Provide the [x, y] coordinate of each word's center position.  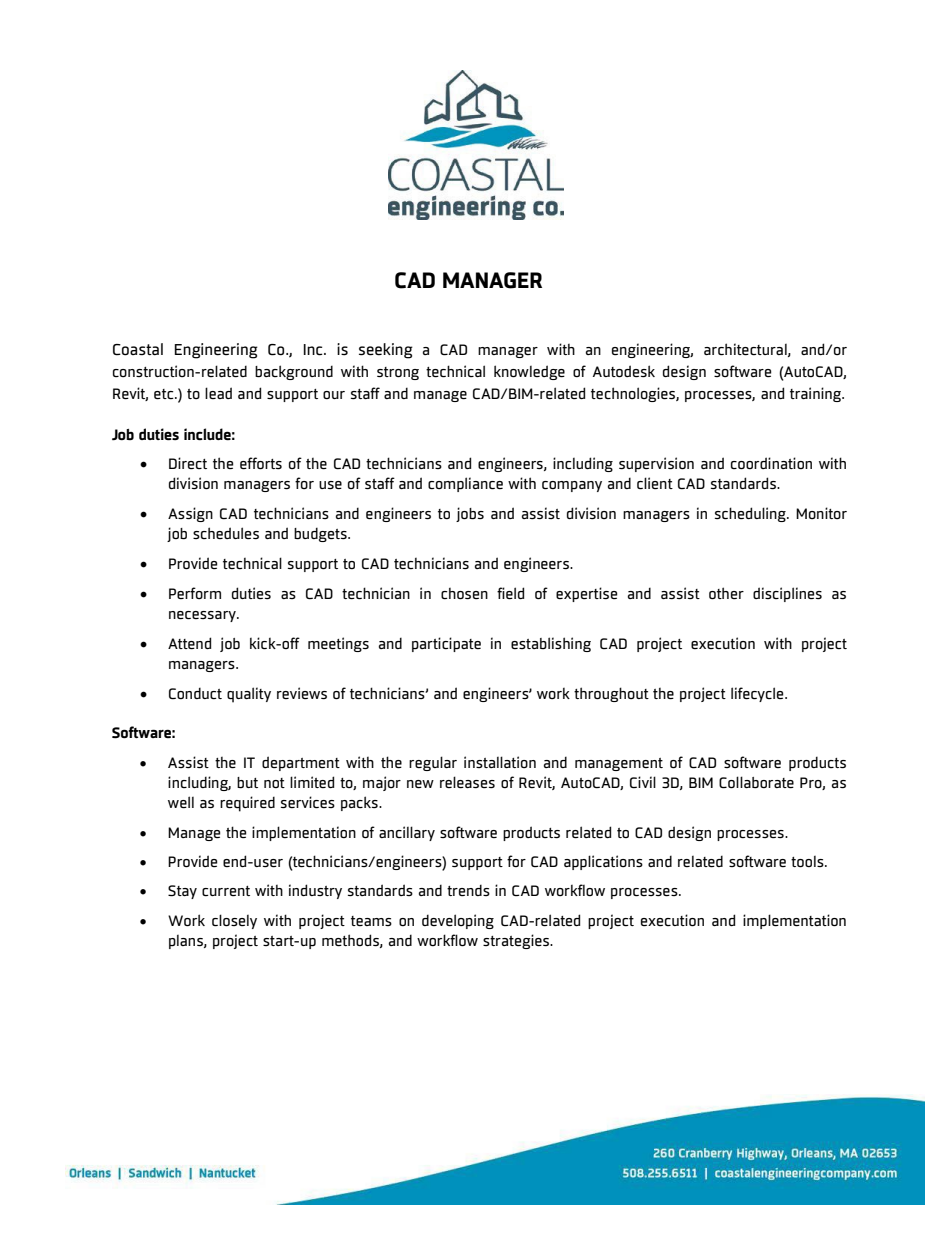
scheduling [751, 514]
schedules [226, 533]
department [301, 763]
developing [458, 921]
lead [218, 393]
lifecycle [758, 694]
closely [234, 921]
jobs [470, 514]
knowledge [529, 372]
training [817, 394]
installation [500, 762]
